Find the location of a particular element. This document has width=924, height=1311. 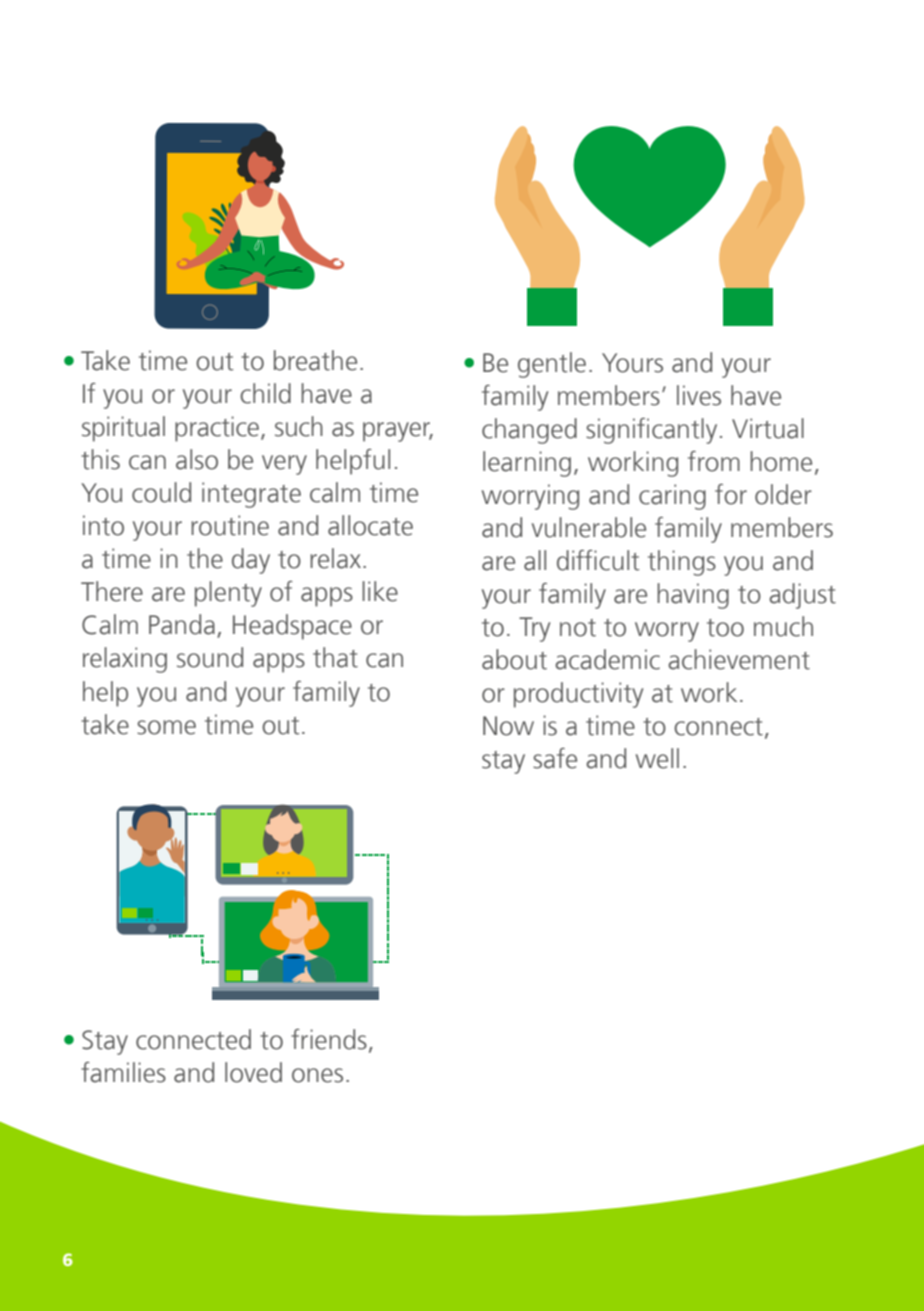

friends is located at coordinates (329, 1039).
